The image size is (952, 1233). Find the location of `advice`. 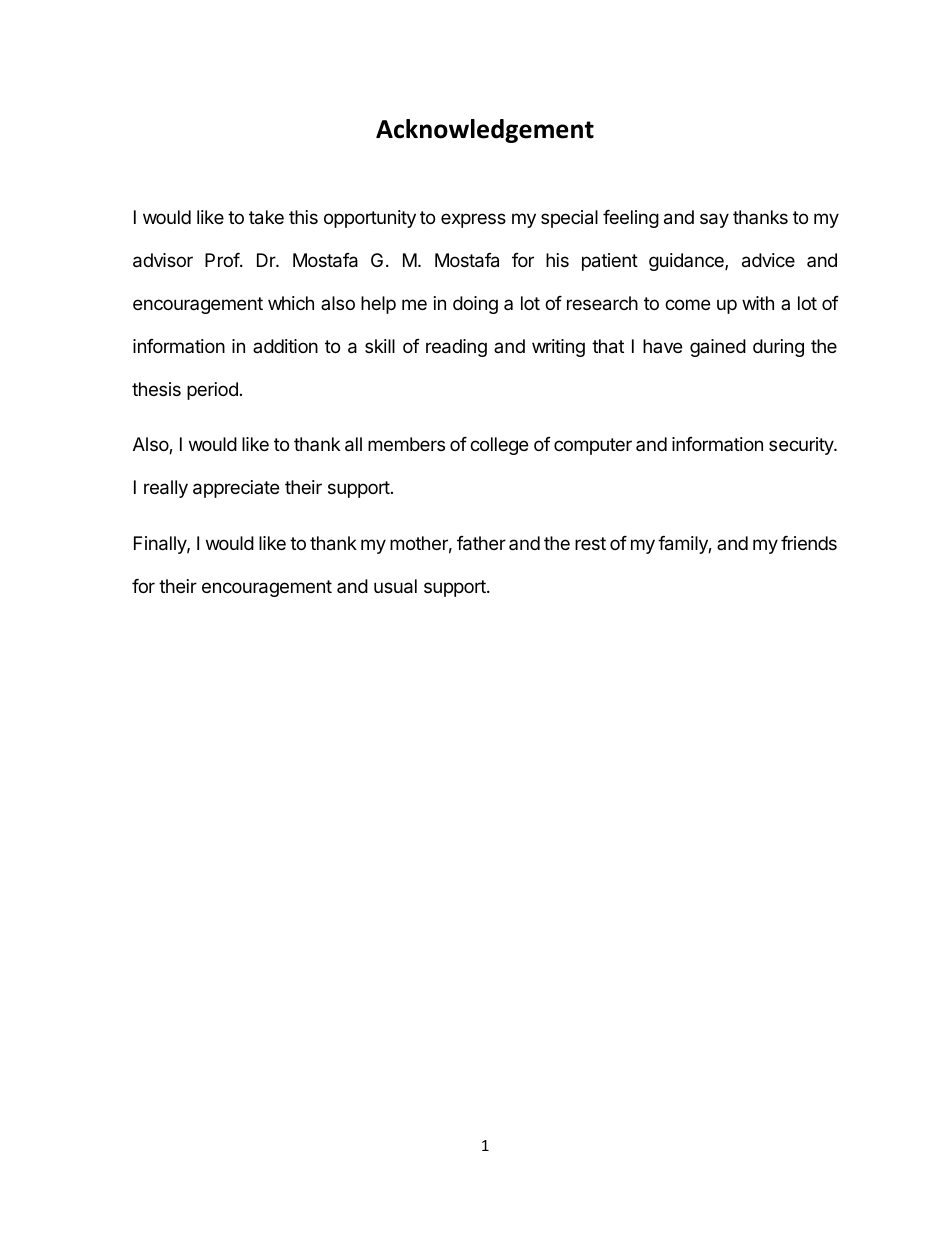

advice is located at coordinates (768, 260).
